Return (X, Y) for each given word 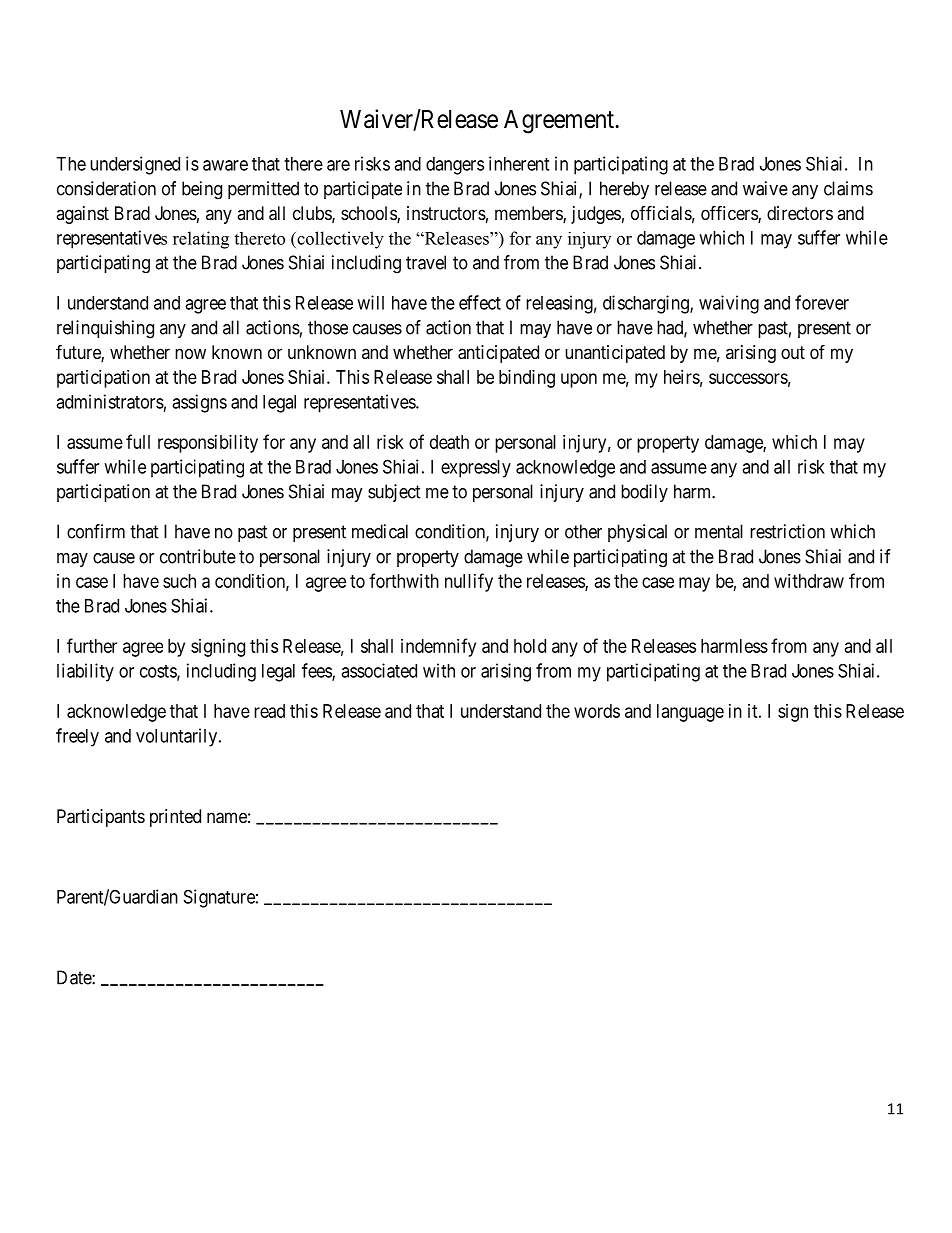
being (202, 190)
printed (175, 818)
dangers (455, 166)
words (597, 711)
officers (730, 214)
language (690, 713)
